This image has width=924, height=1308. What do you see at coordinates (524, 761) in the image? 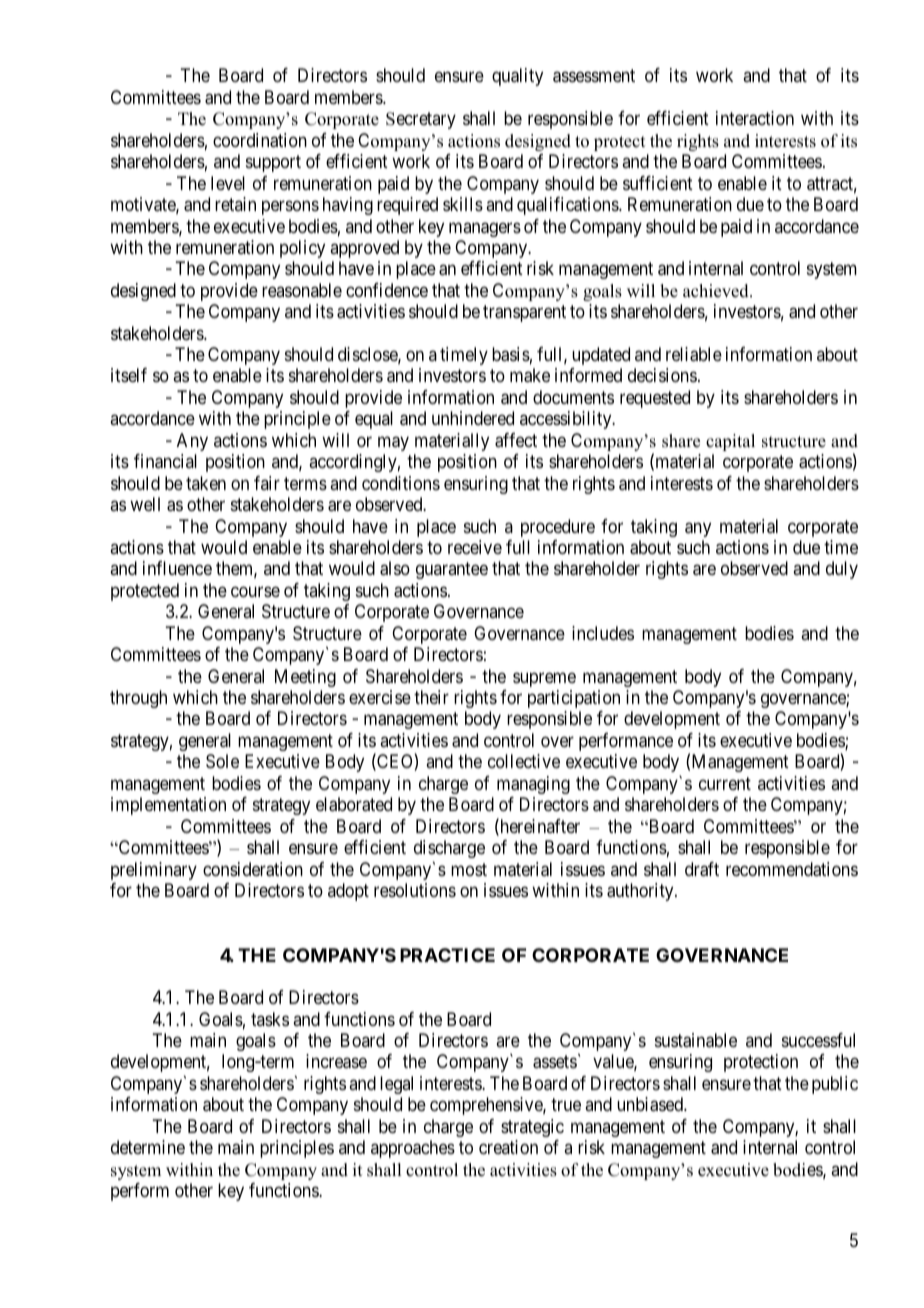
I see `collective` at bounding box center [524, 761].
